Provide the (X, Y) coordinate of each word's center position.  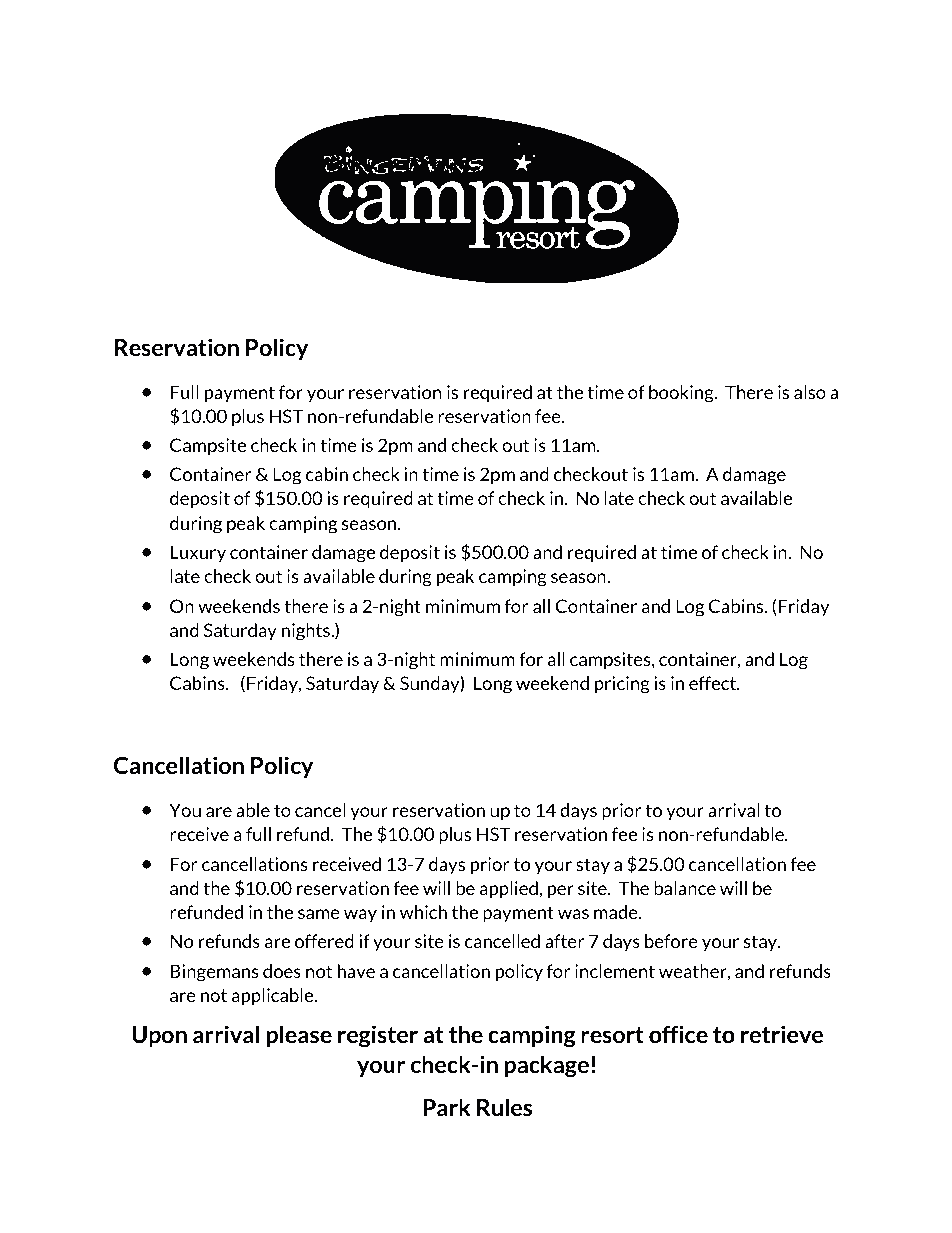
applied (510, 890)
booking (682, 394)
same (319, 914)
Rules (505, 1107)
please (299, 1036)
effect (714, 683)
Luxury (198, 553)
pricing (622, 685)
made (617, 912)
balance (685, 888)
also (810, 392)
